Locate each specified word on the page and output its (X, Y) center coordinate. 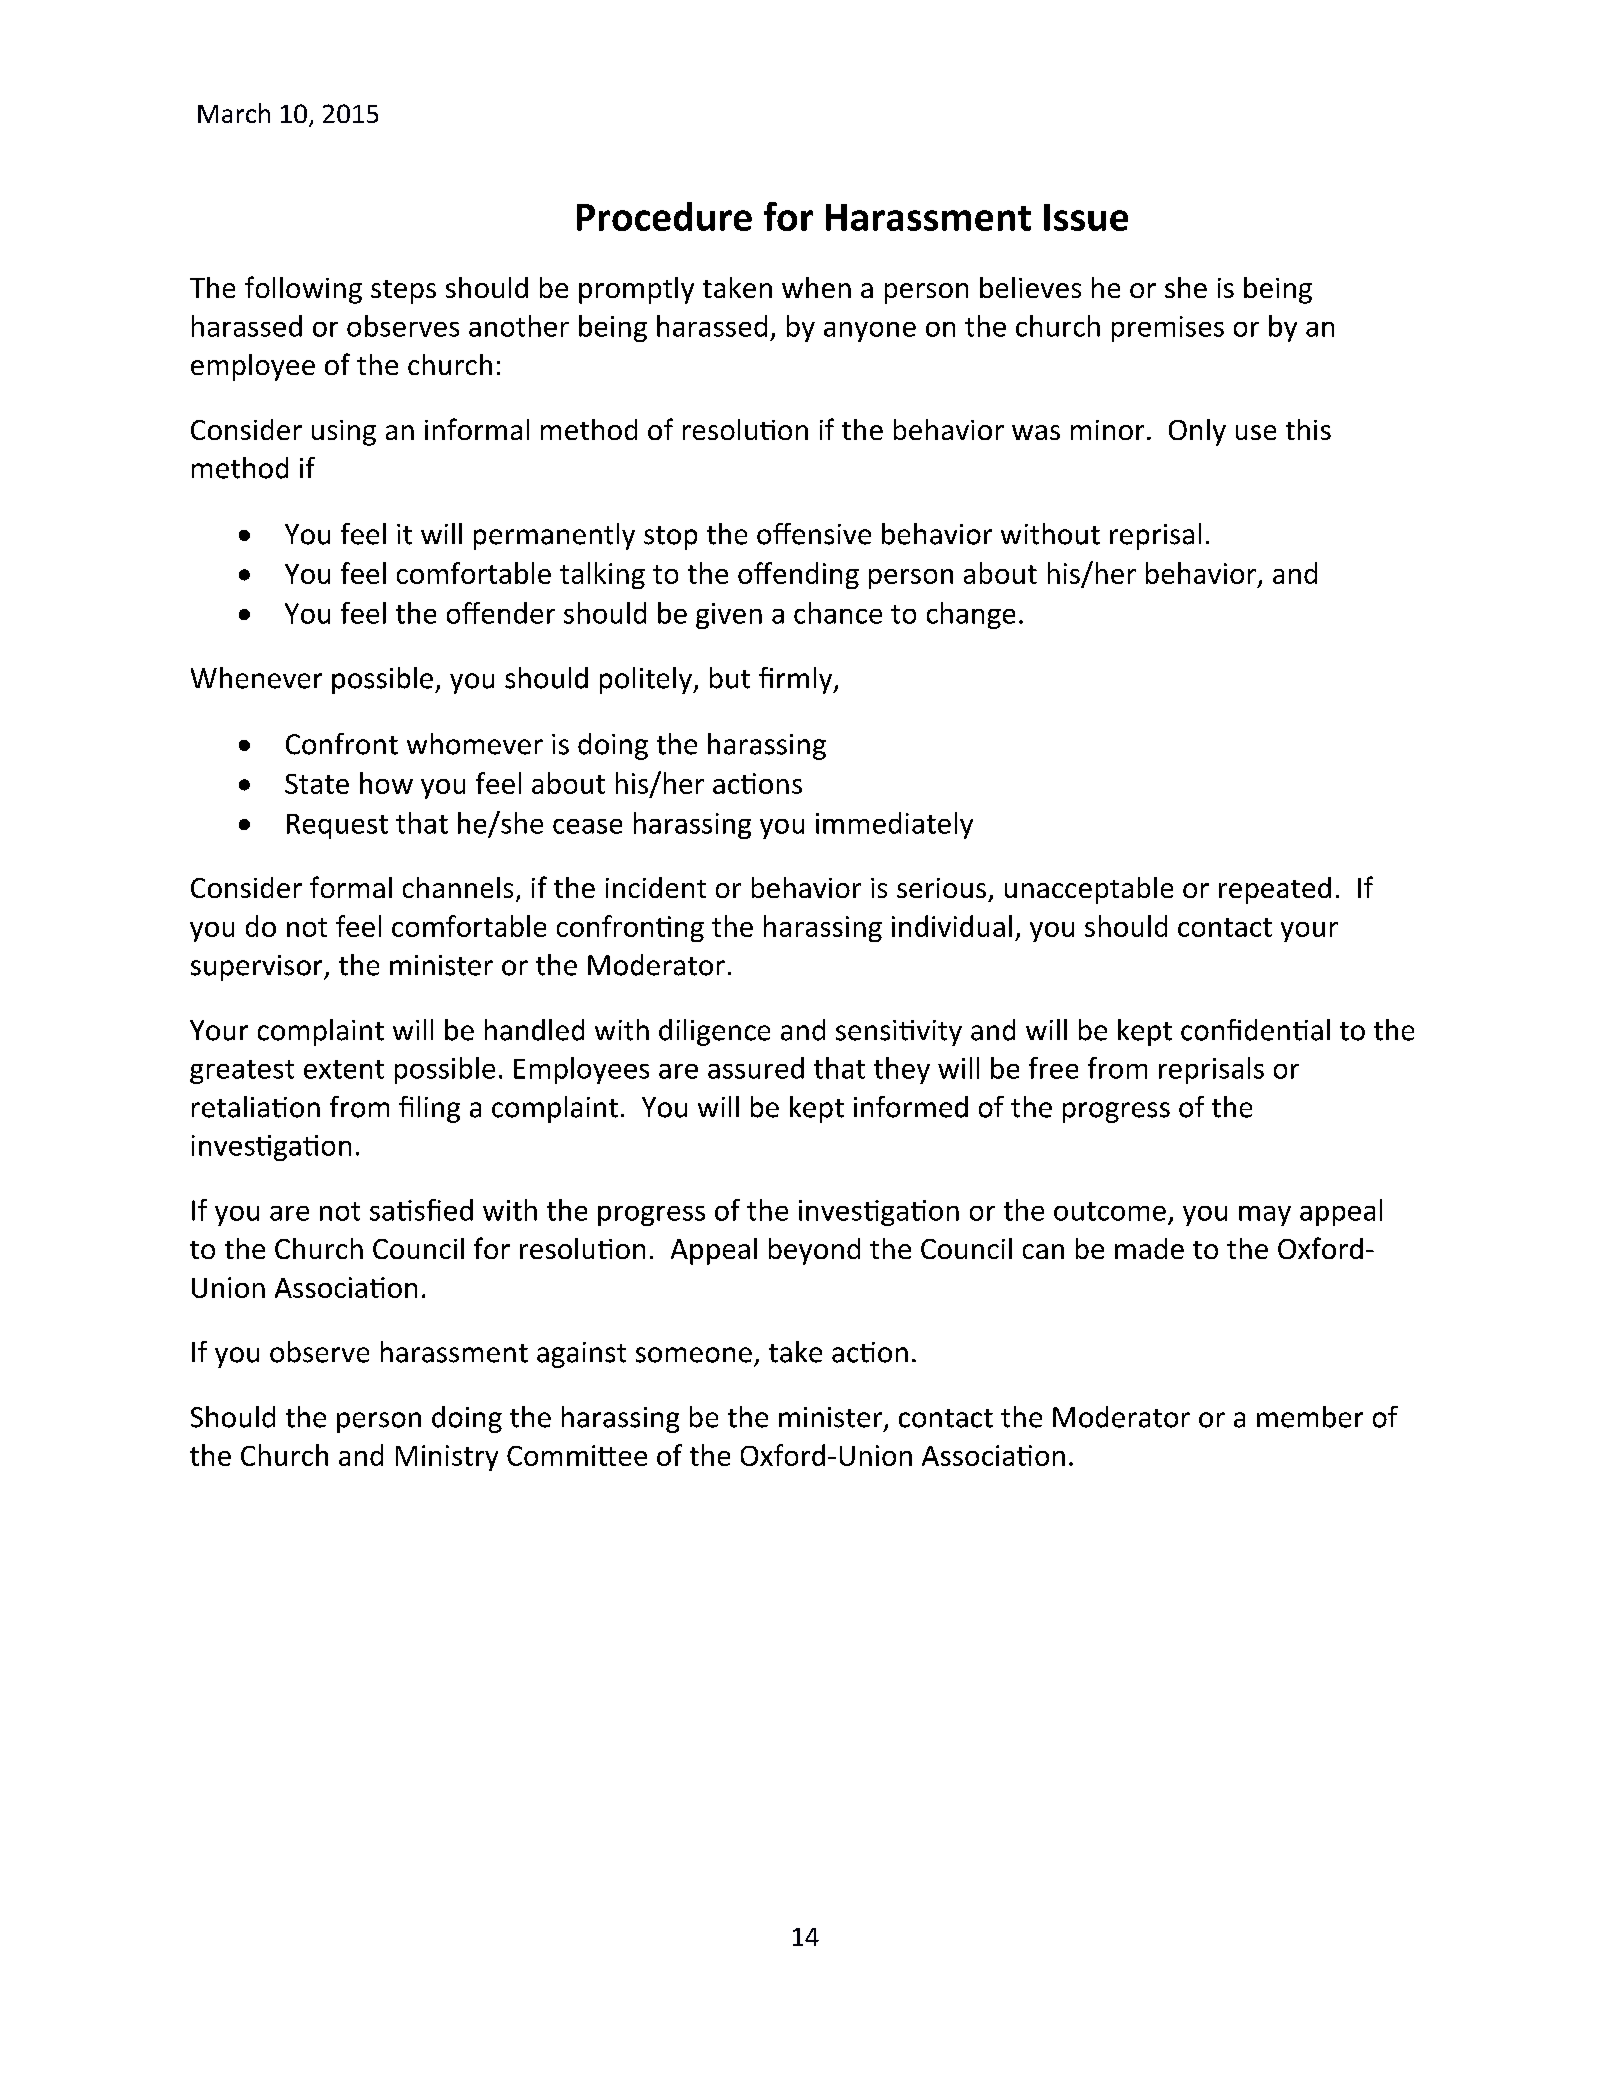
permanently (554, 536)
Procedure (664, 216)
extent (344, 1069)
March (234, 113)
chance (838, 613)
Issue (1086, 217)
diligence (714, 1032)
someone (694, 1355)
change (971, 615)
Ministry (447, 1458)
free (1053, 1068)
